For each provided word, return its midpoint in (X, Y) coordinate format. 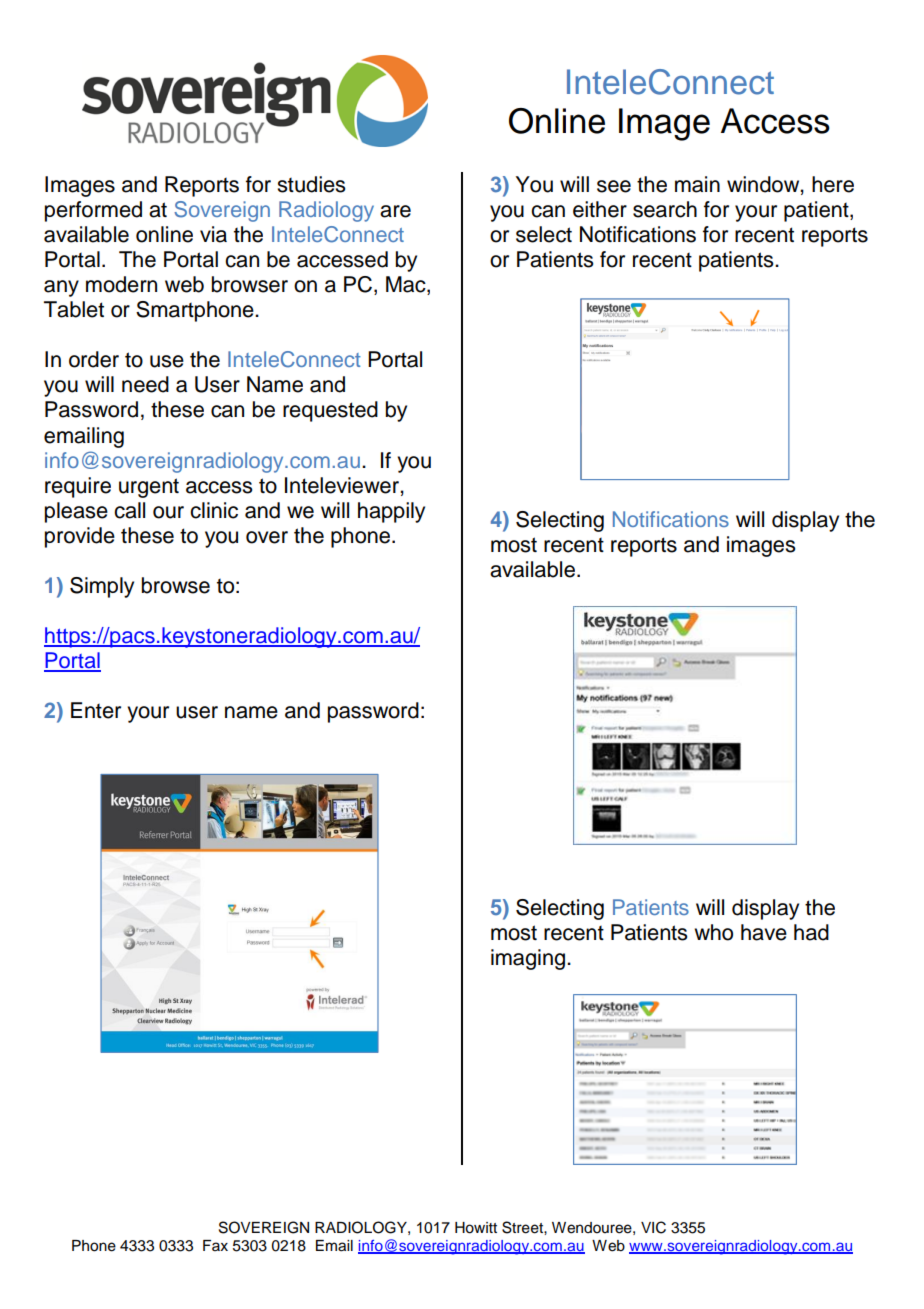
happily (391, 512)
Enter (96, 710)
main (697, 184)
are (395, 211)
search (665, 209)
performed (93, 211)
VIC (653, 1227)
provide (80, 537)
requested (330, 411)
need (145, 384)
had (811, 932)
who (713, 932)
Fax (215, 1245)
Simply (102, 587)
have (764, 932)
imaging (529, 959)
